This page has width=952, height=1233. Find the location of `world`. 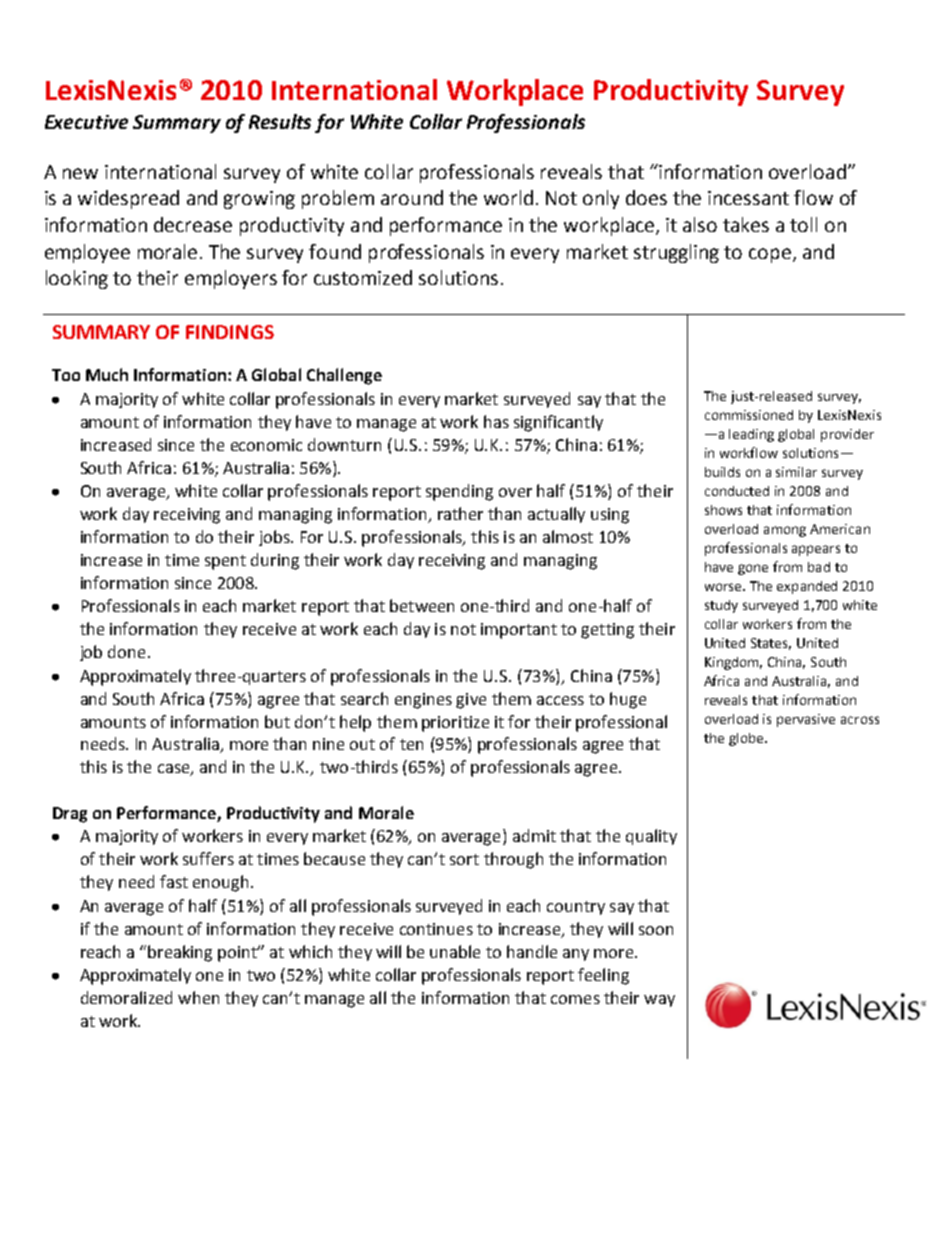

world is located at coordinates (508, 197).
